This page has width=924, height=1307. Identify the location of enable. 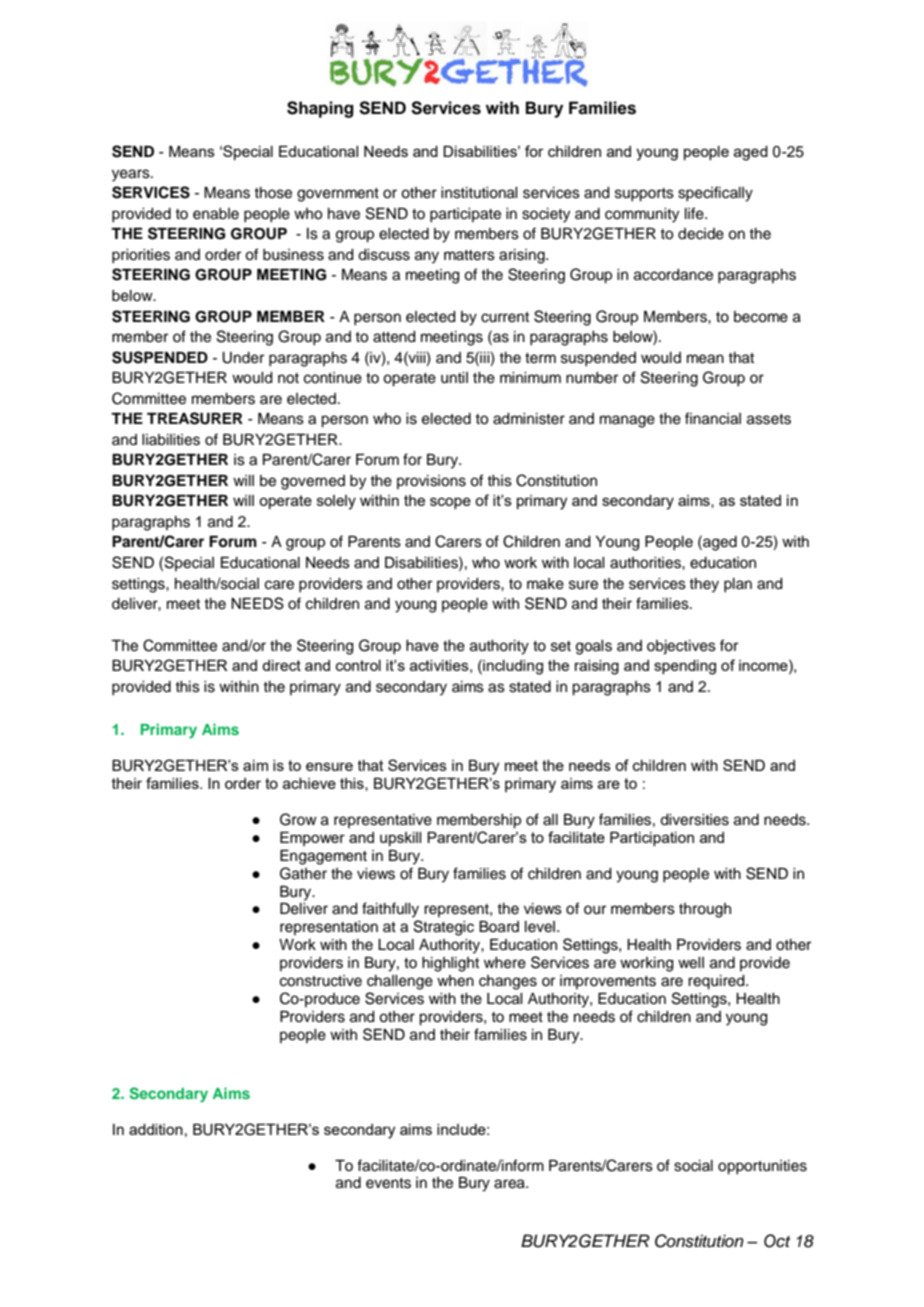
(216, 214).
